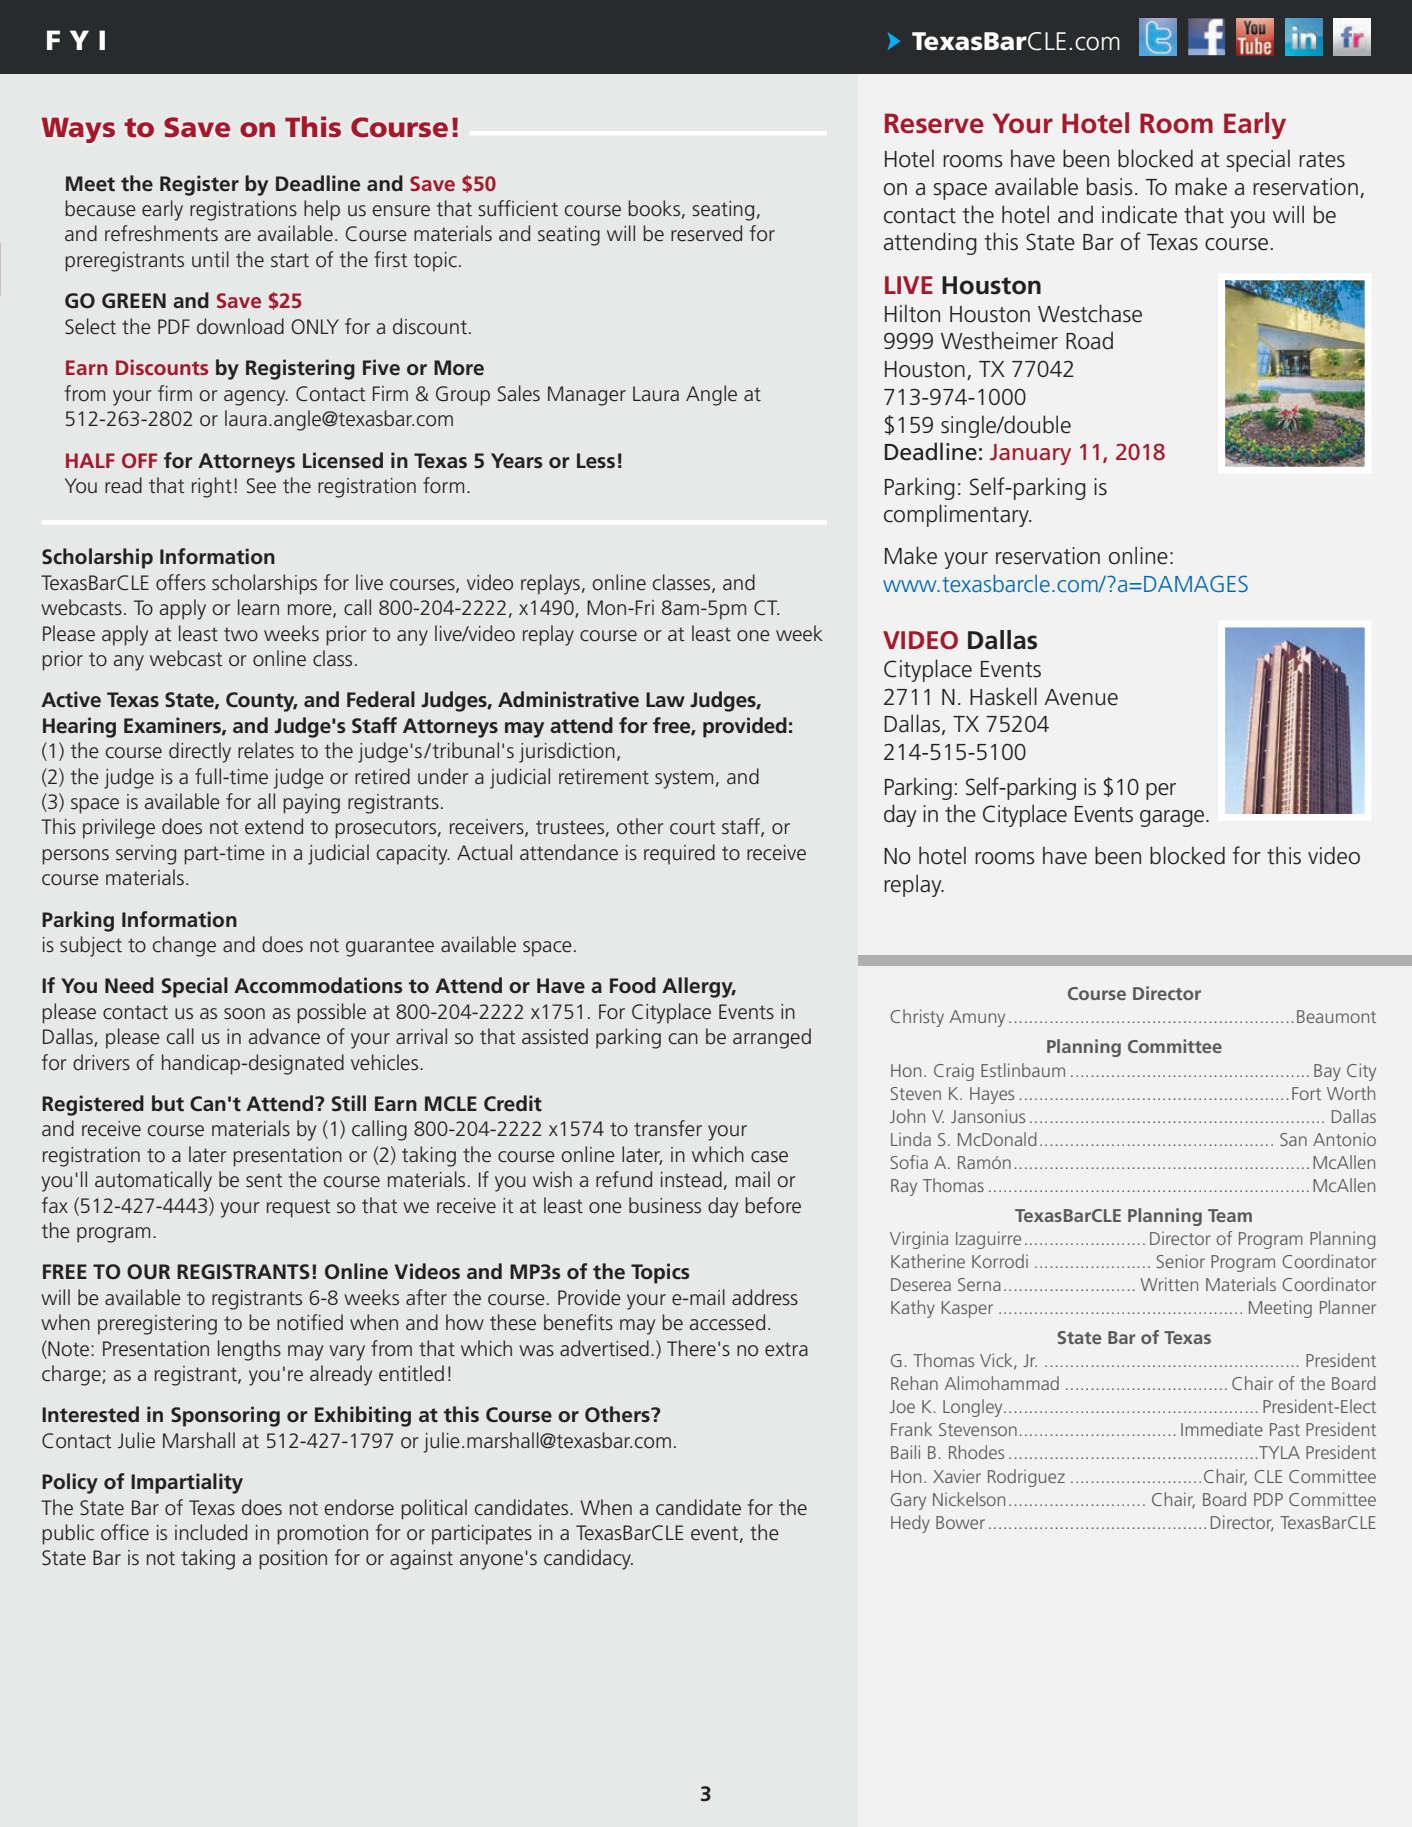  What do you see at coordinates (1293, 1139) in the screenshot?
I see `San` at bounding box center [1293, 1139].
